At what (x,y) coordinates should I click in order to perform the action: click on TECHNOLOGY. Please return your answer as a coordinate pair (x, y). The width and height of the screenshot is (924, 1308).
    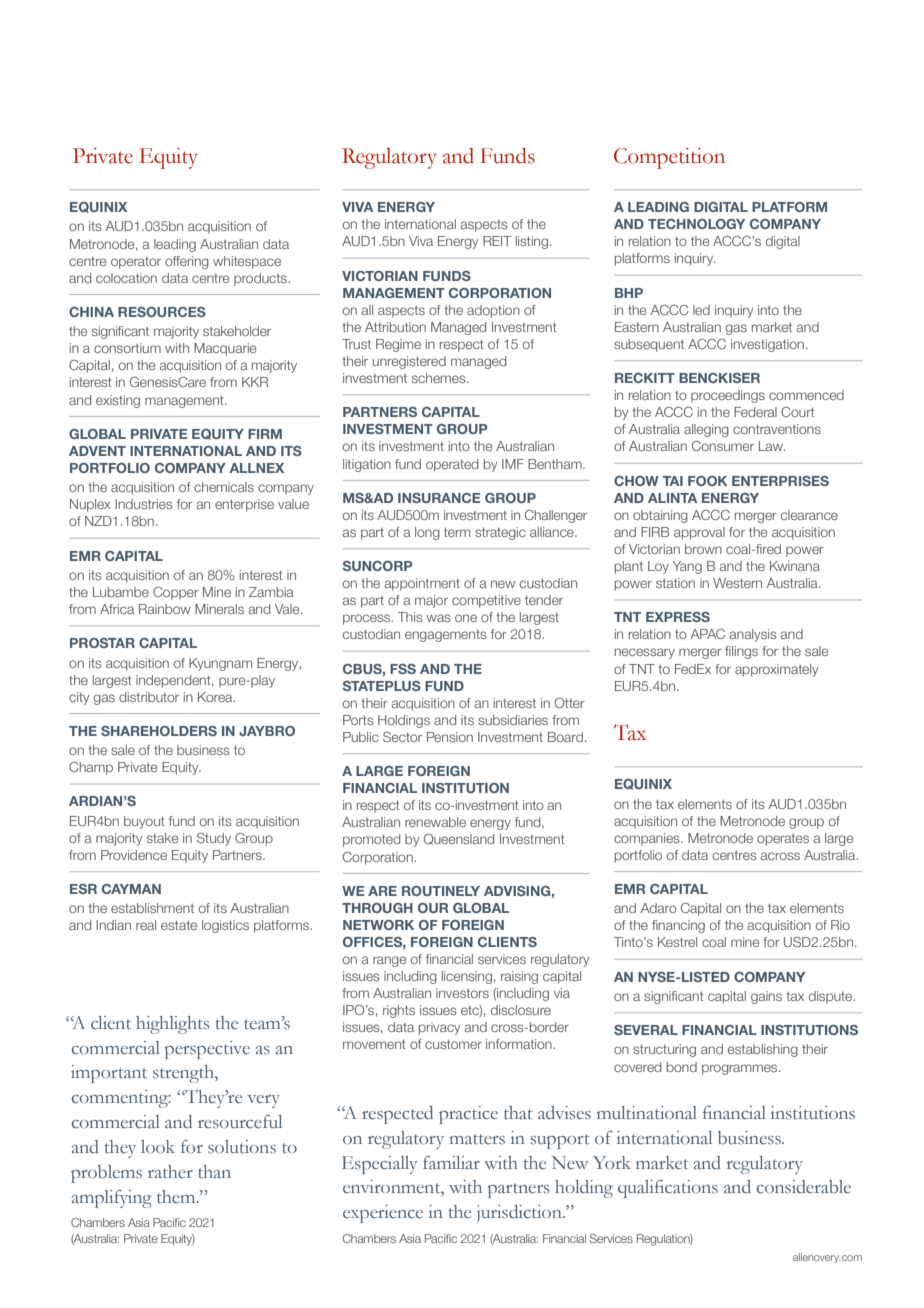
    Looking at the image, I should click on (696, 224).
